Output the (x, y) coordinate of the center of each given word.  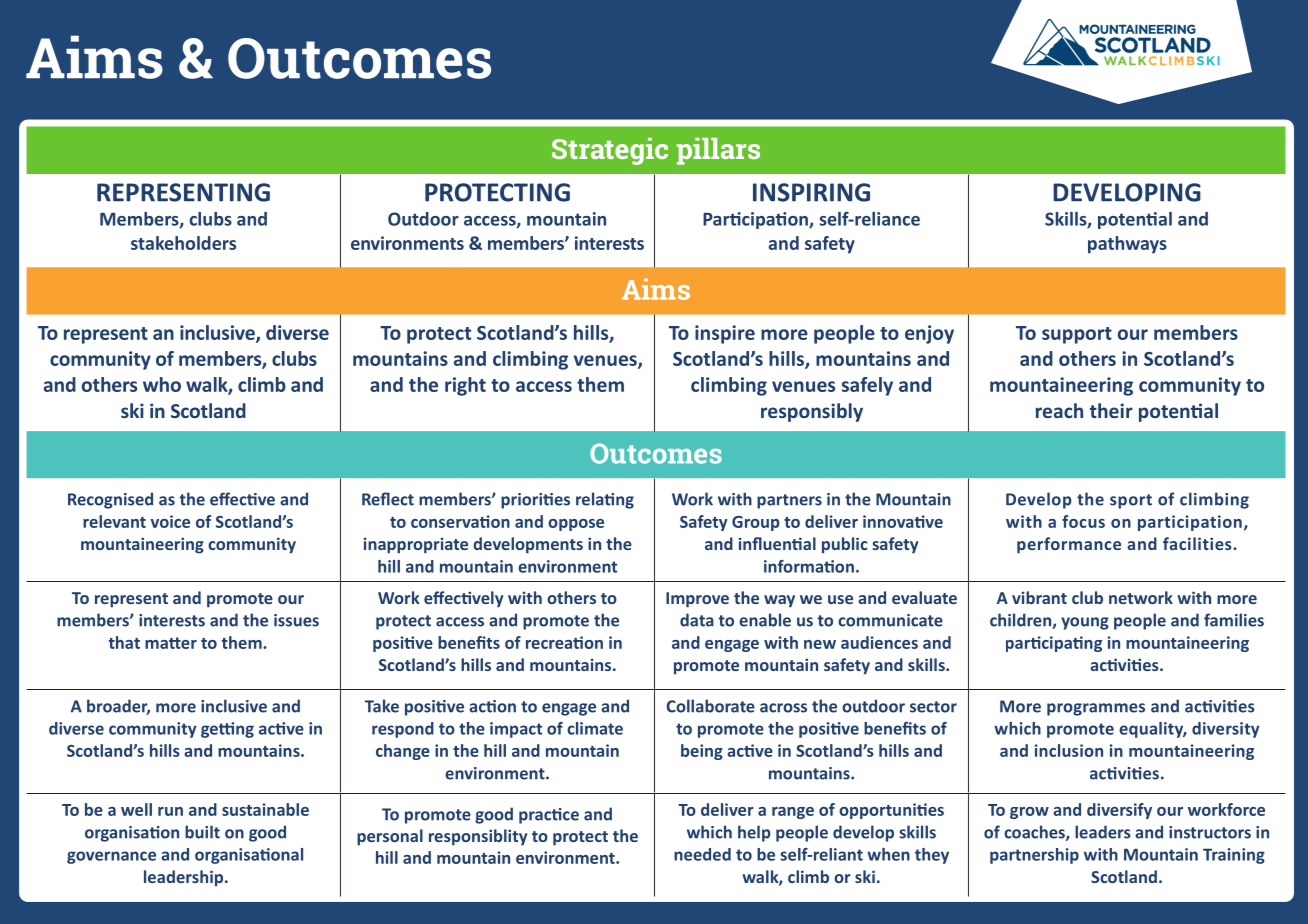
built (202, 832)
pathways (1127, 245)
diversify (1119, 811)
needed (702, 854)
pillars (718, 151)
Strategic (610, 151)
